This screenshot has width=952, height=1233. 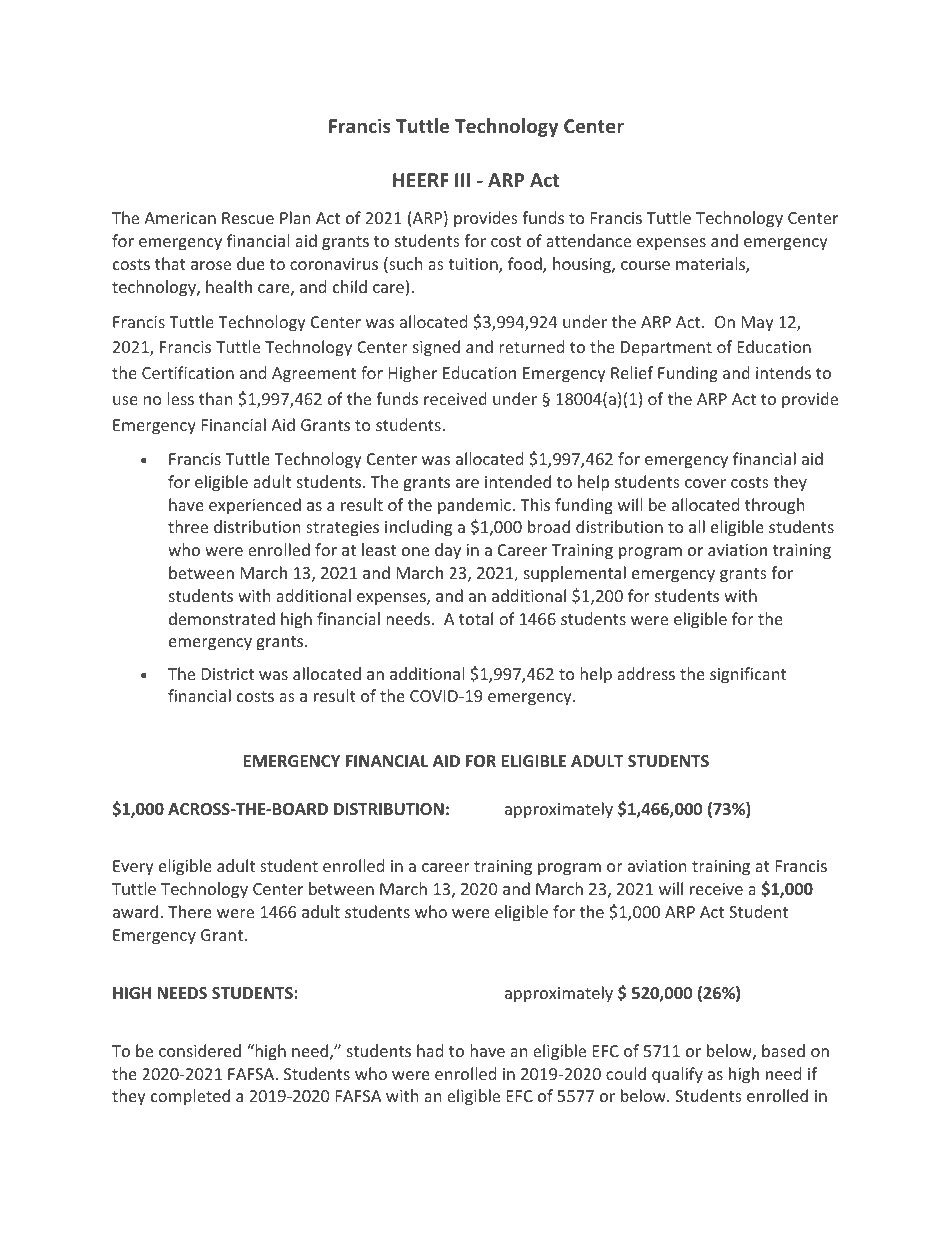 I want to click on significant, so click(x=748, y=675).
